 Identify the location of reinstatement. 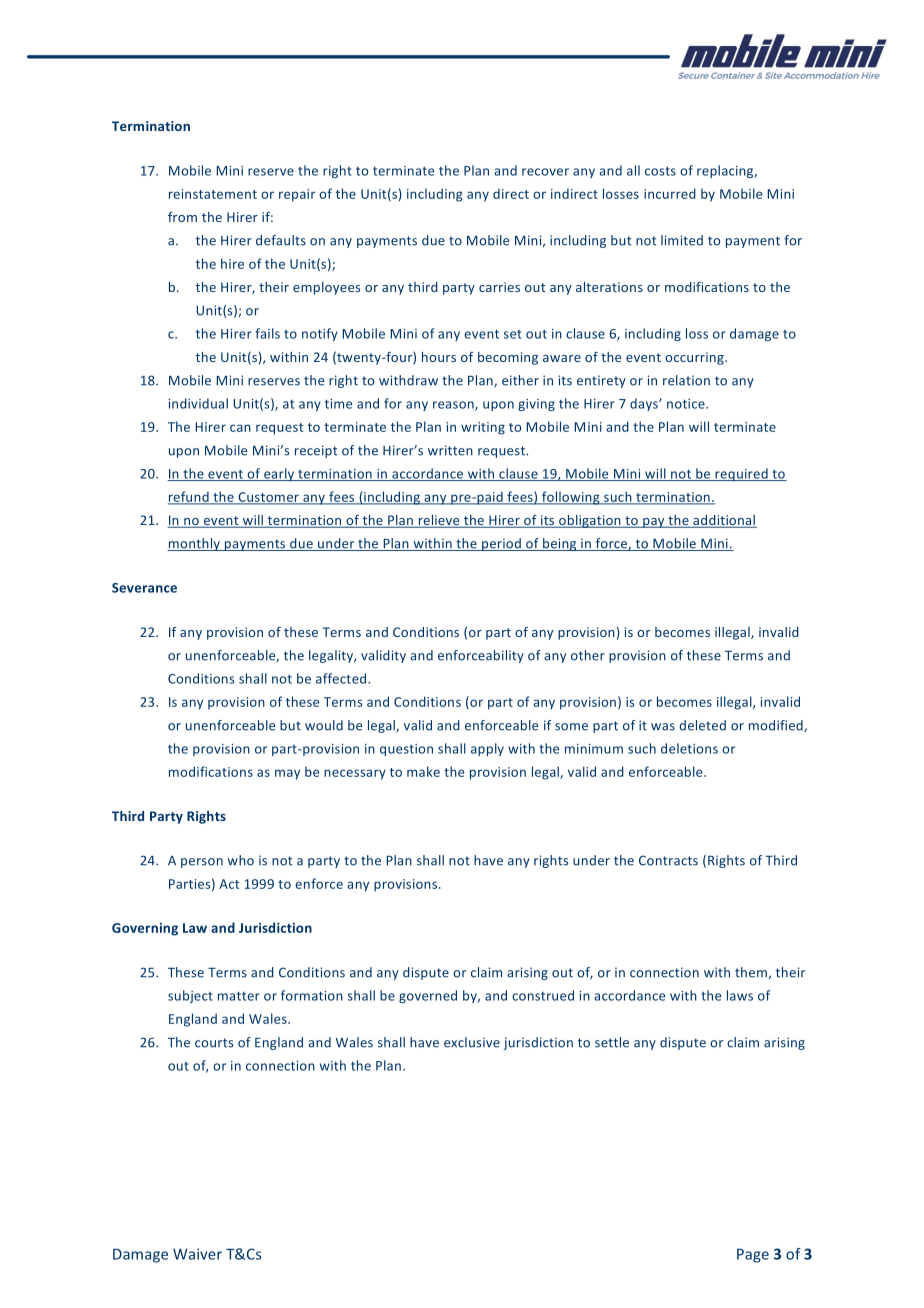
(213, 194).
